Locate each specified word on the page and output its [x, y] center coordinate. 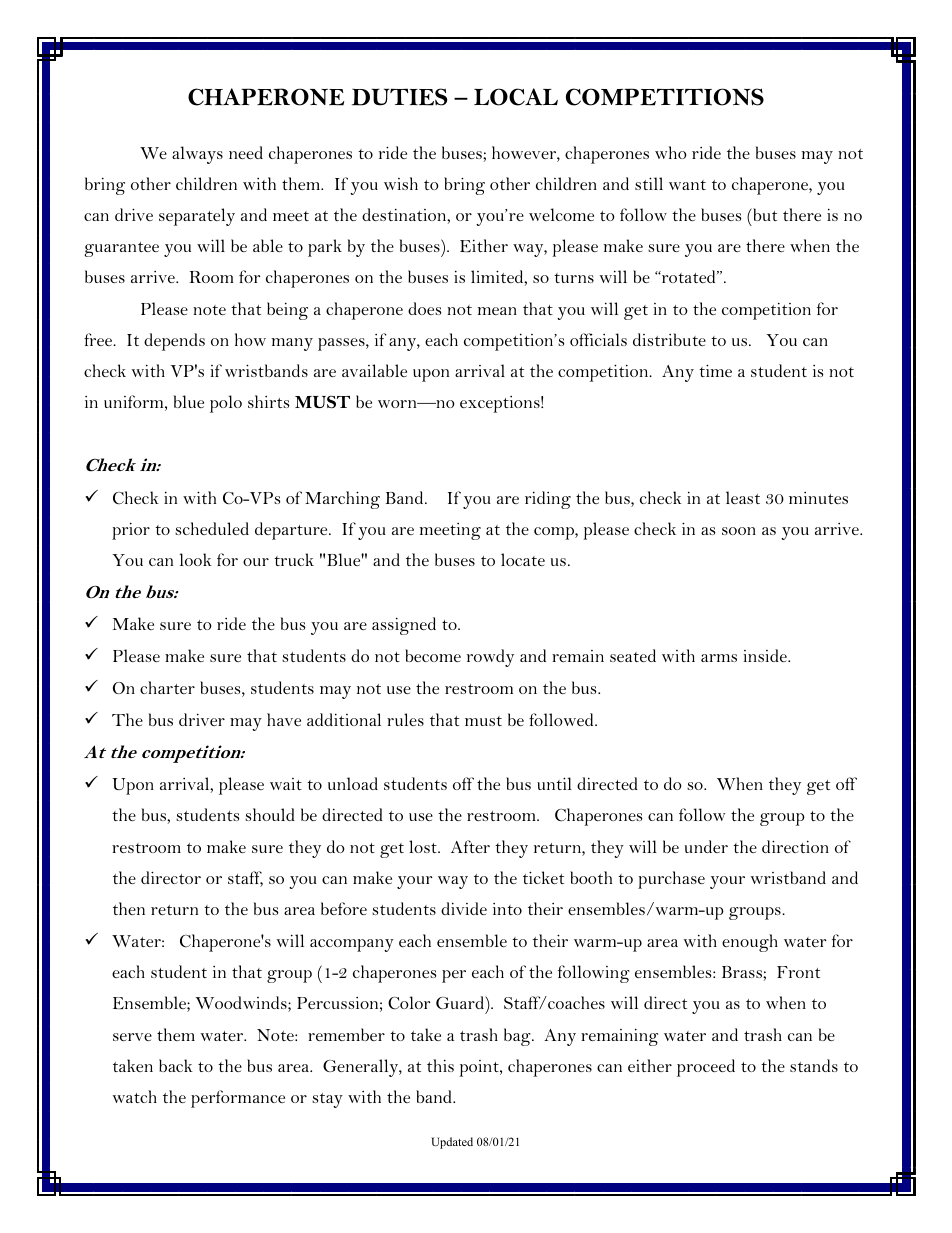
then [129, 908]
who [671, 152]
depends [174, 342]
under [706, 846]
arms [719, 658]
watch [135, 1096]
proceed [706, 1068]
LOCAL [516, 97]
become [433, 655]
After [470, 846]
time [715, 370]
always [197, 155]
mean [497, 311]
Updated [452, 1143]
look [196, 559]
